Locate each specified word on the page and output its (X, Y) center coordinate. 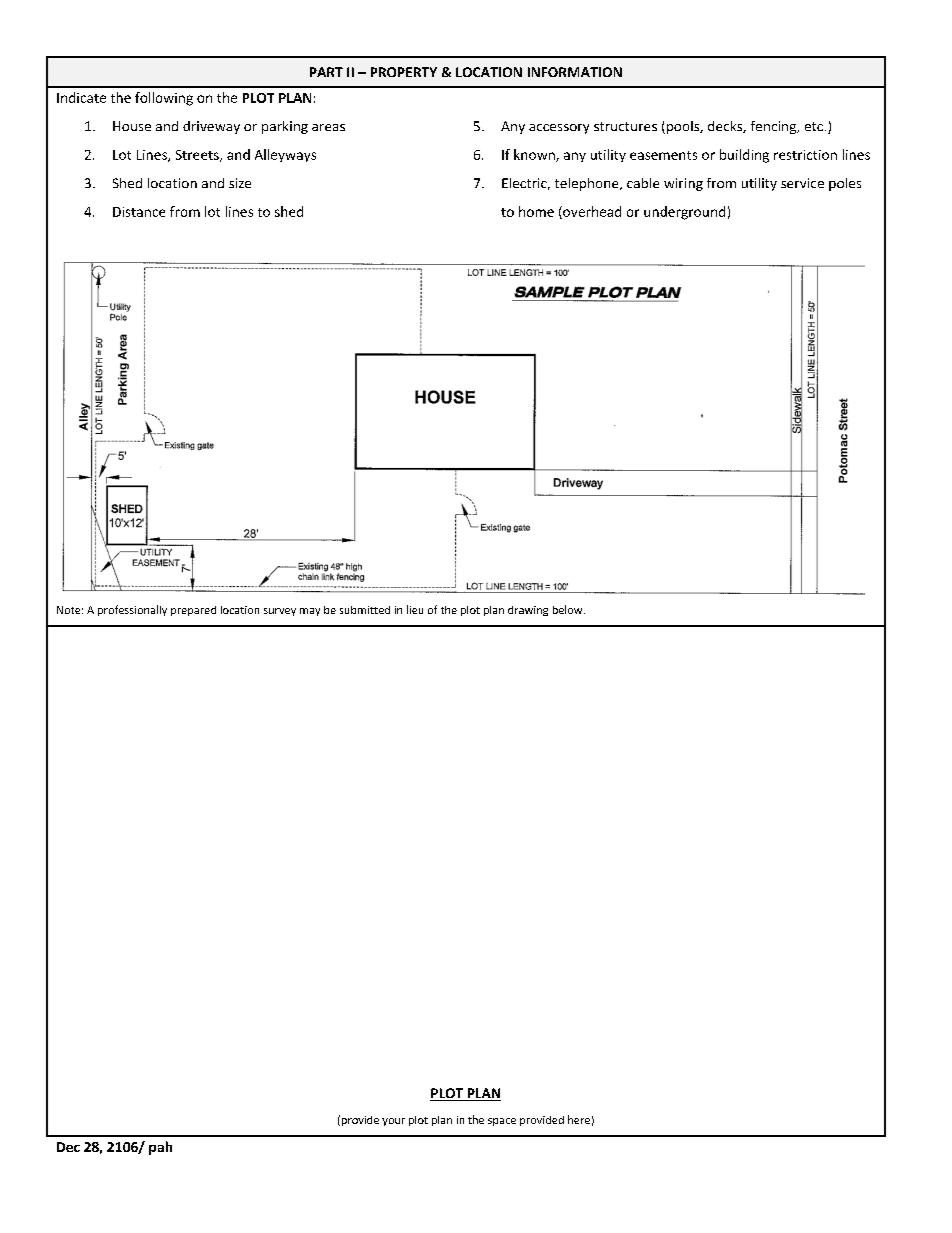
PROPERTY (404, 72)
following (164, 99)
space (502, 1122)
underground (684, 213)
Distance (139, 212)
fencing (775, 127)
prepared (193, 611)
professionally (132, 610)
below (569, 609)
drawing (528, 611)
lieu (415, 609)
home (536, 211)
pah (160, 1148)
